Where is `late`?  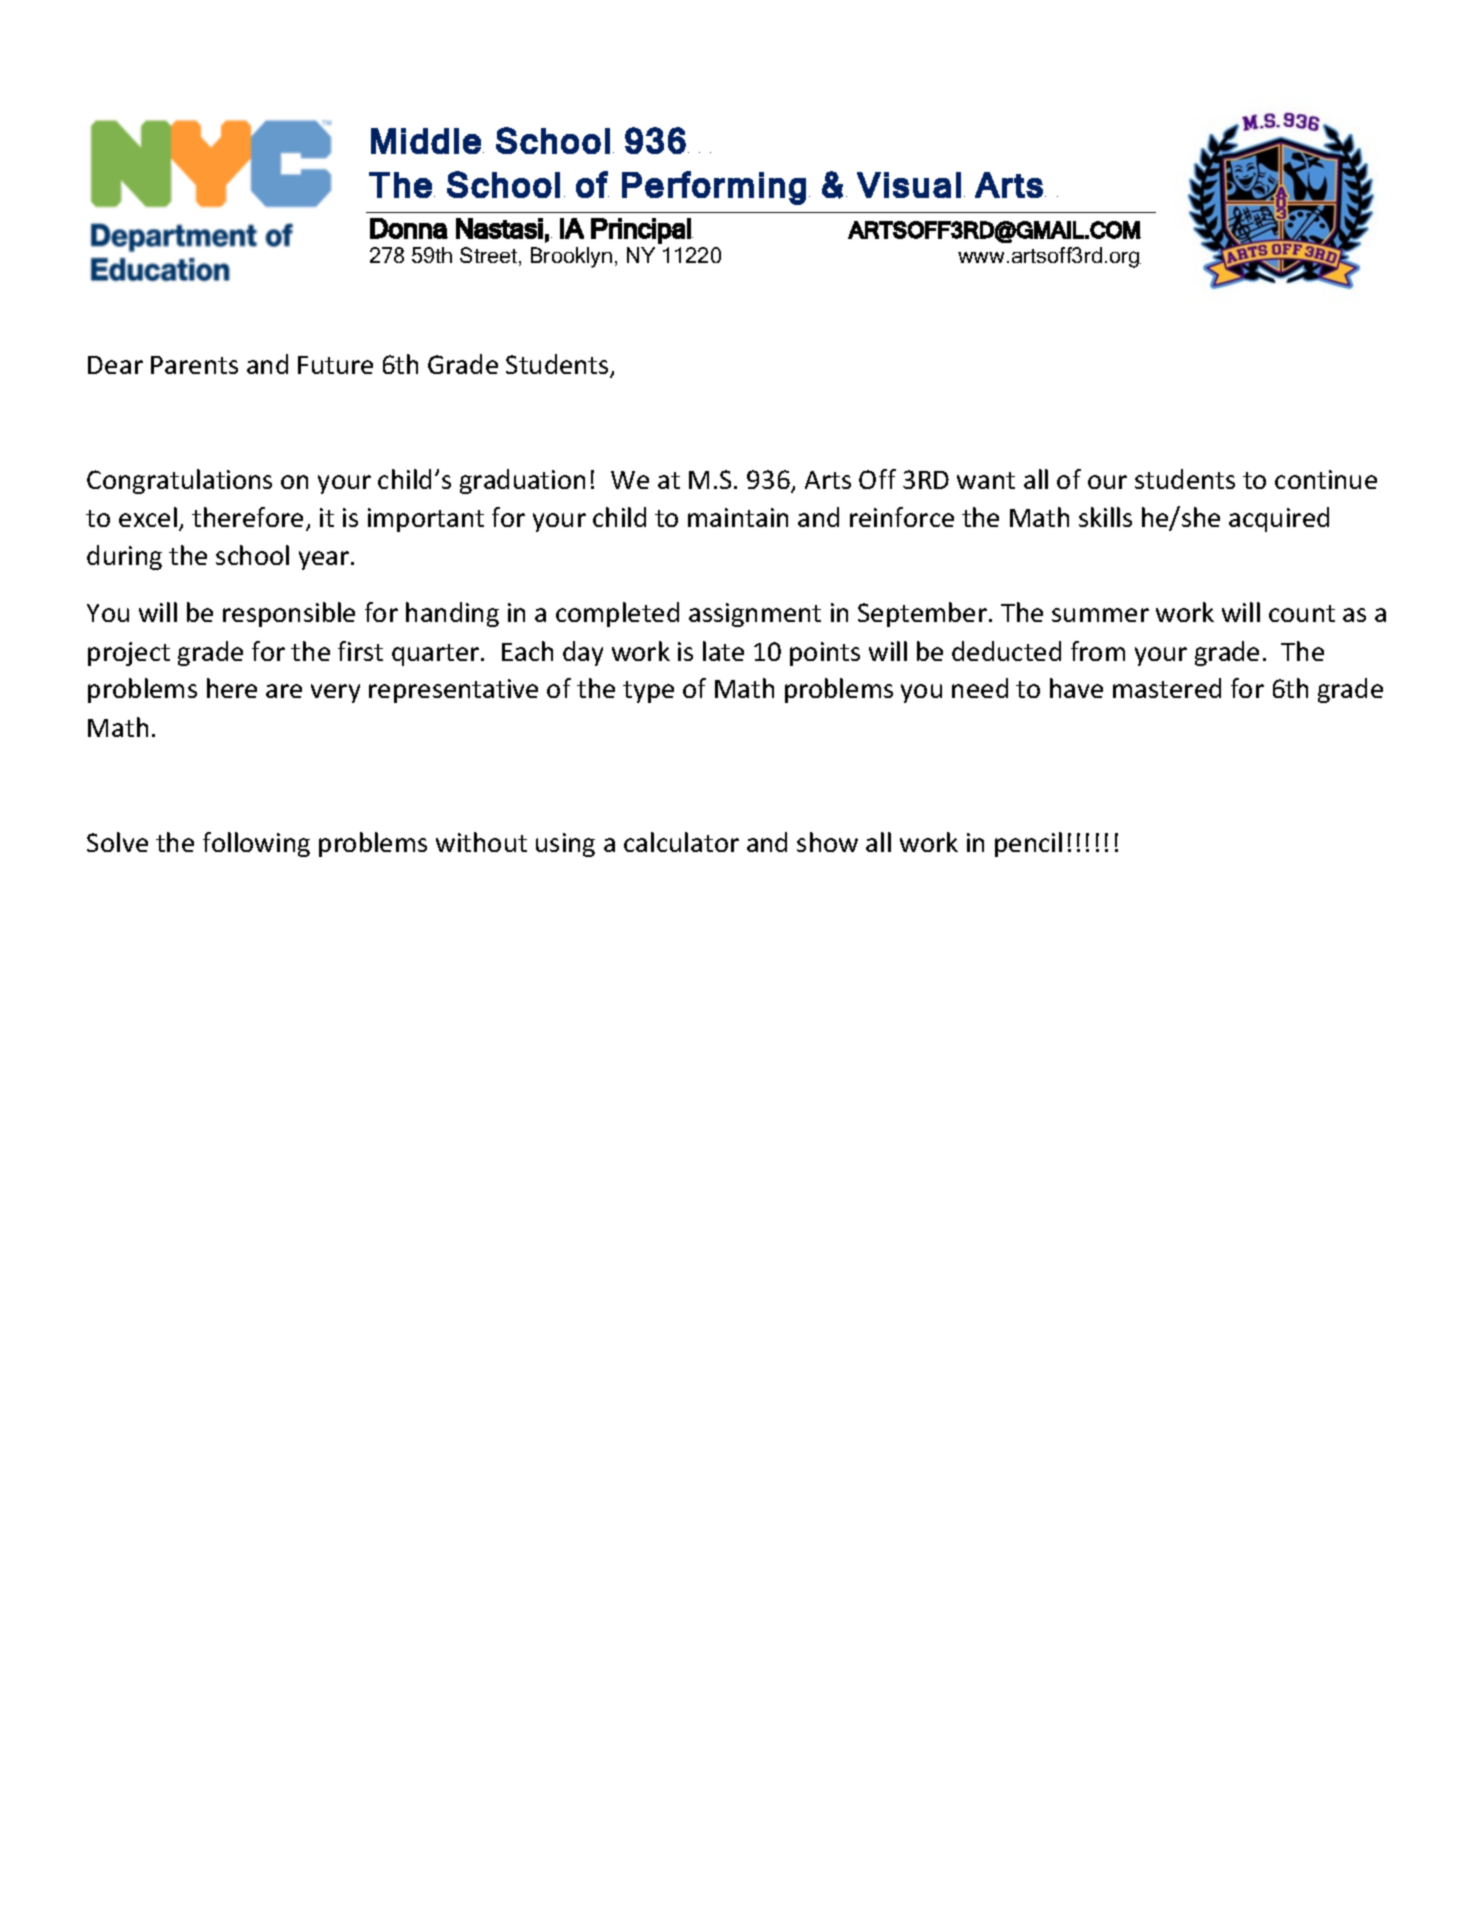 late is located at coordinates (723, 651).
